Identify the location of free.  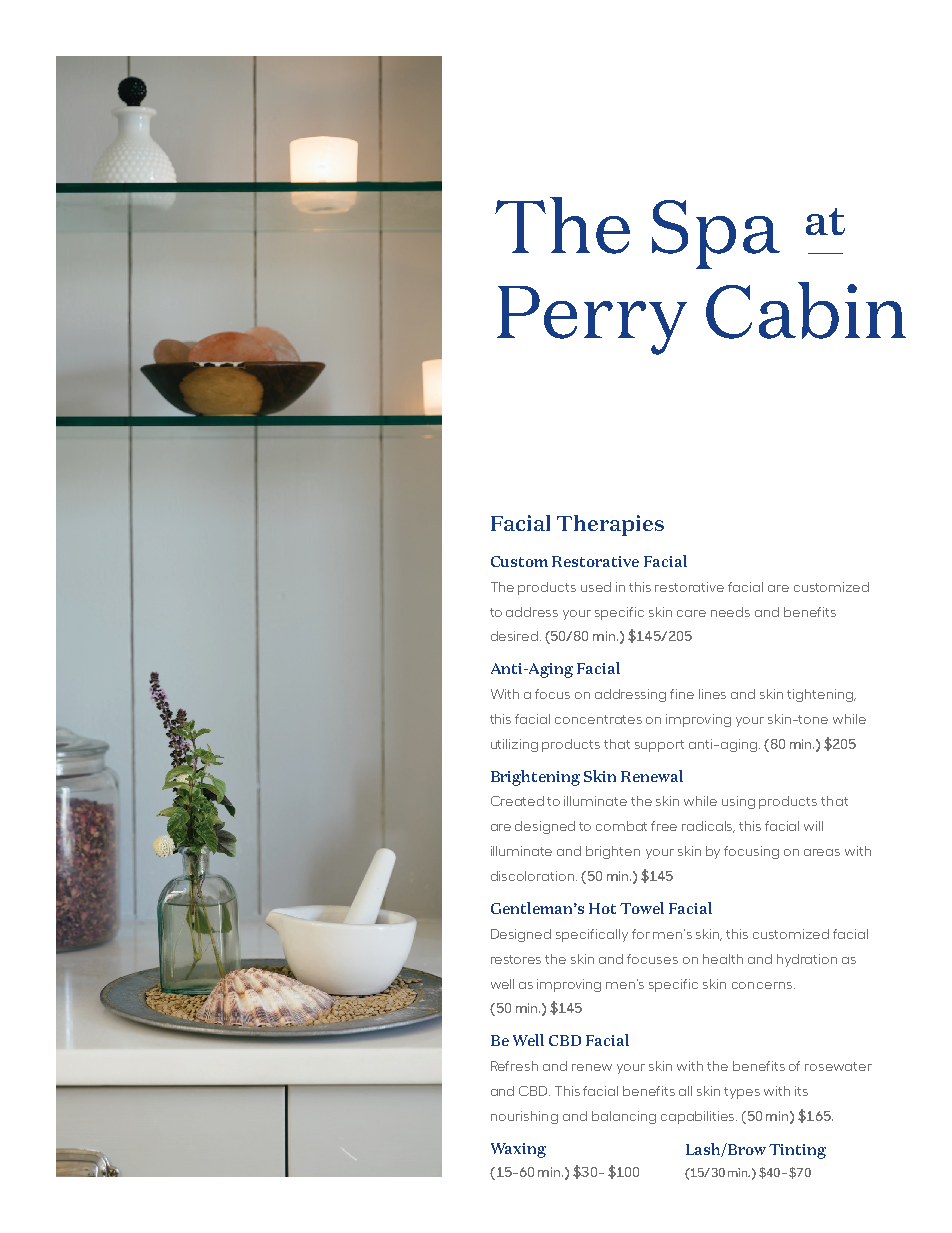
(664, 826).
